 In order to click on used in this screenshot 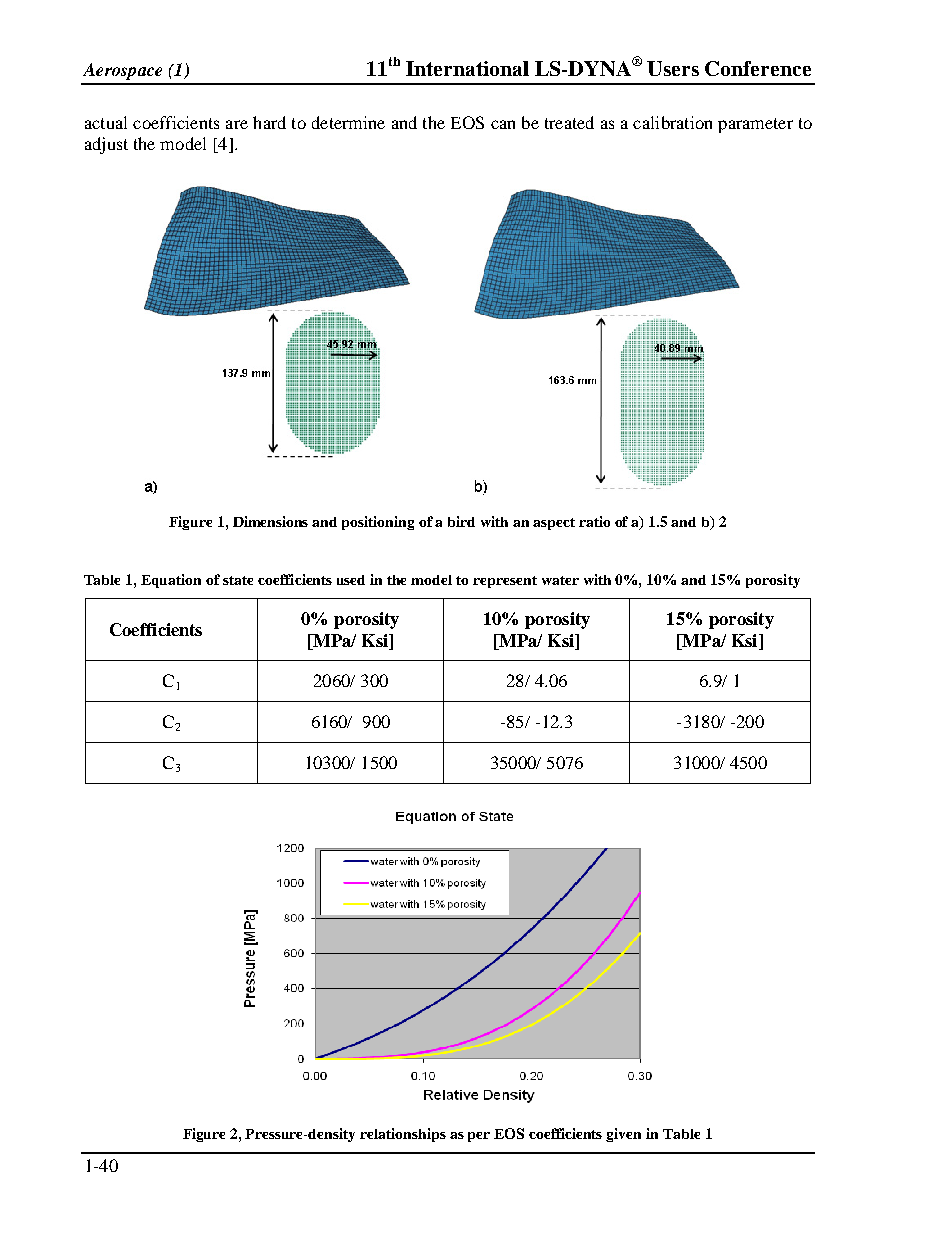, I will do `click(351, 580)`.
